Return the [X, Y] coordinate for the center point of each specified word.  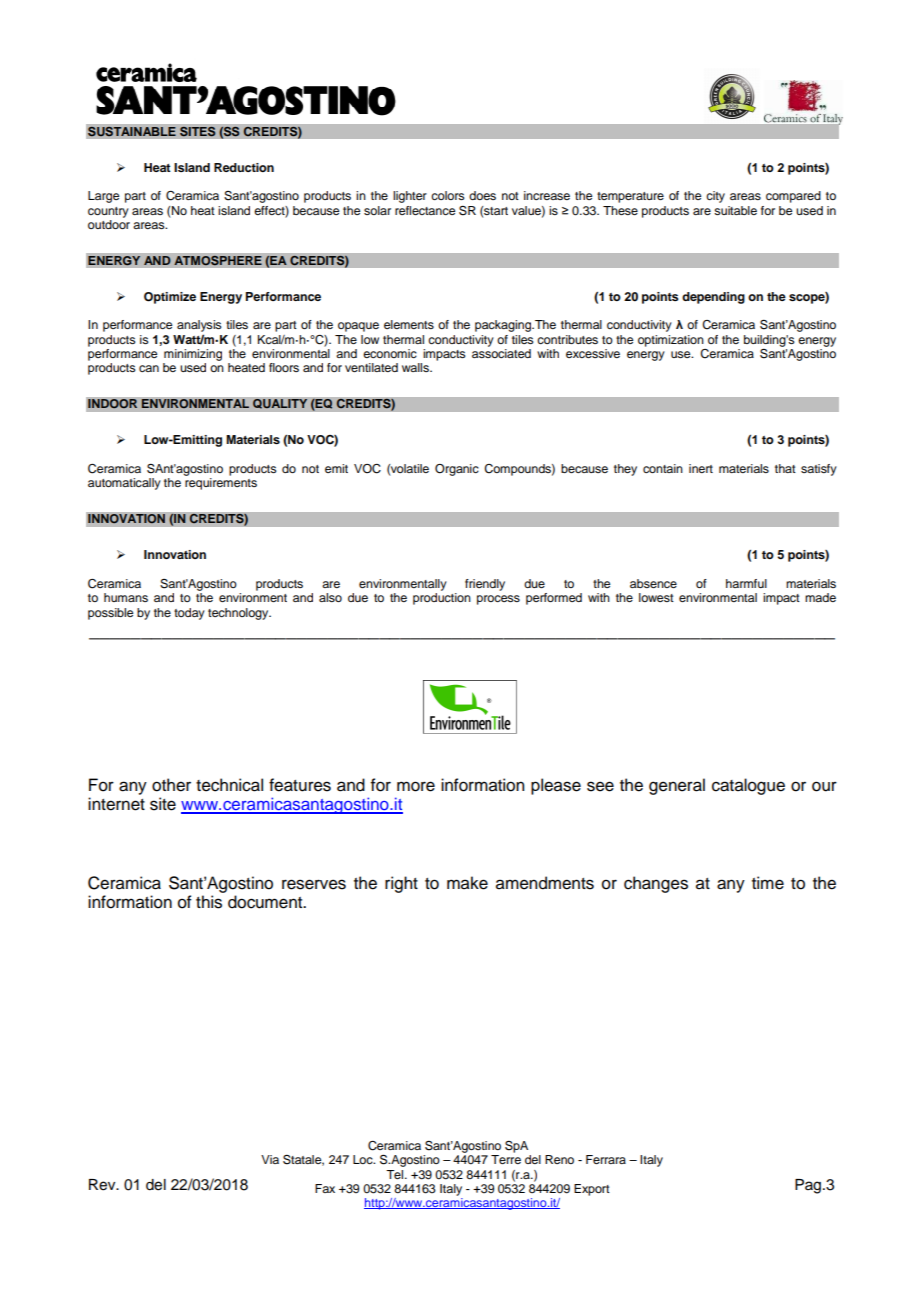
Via [270, 1159]
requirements [221, 484]
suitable [735, 210]
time [768, 883]
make [467, 883]
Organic [457, 470]
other [171, 785]
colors [448, 195]
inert [701, 468]
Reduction [244, 167]
